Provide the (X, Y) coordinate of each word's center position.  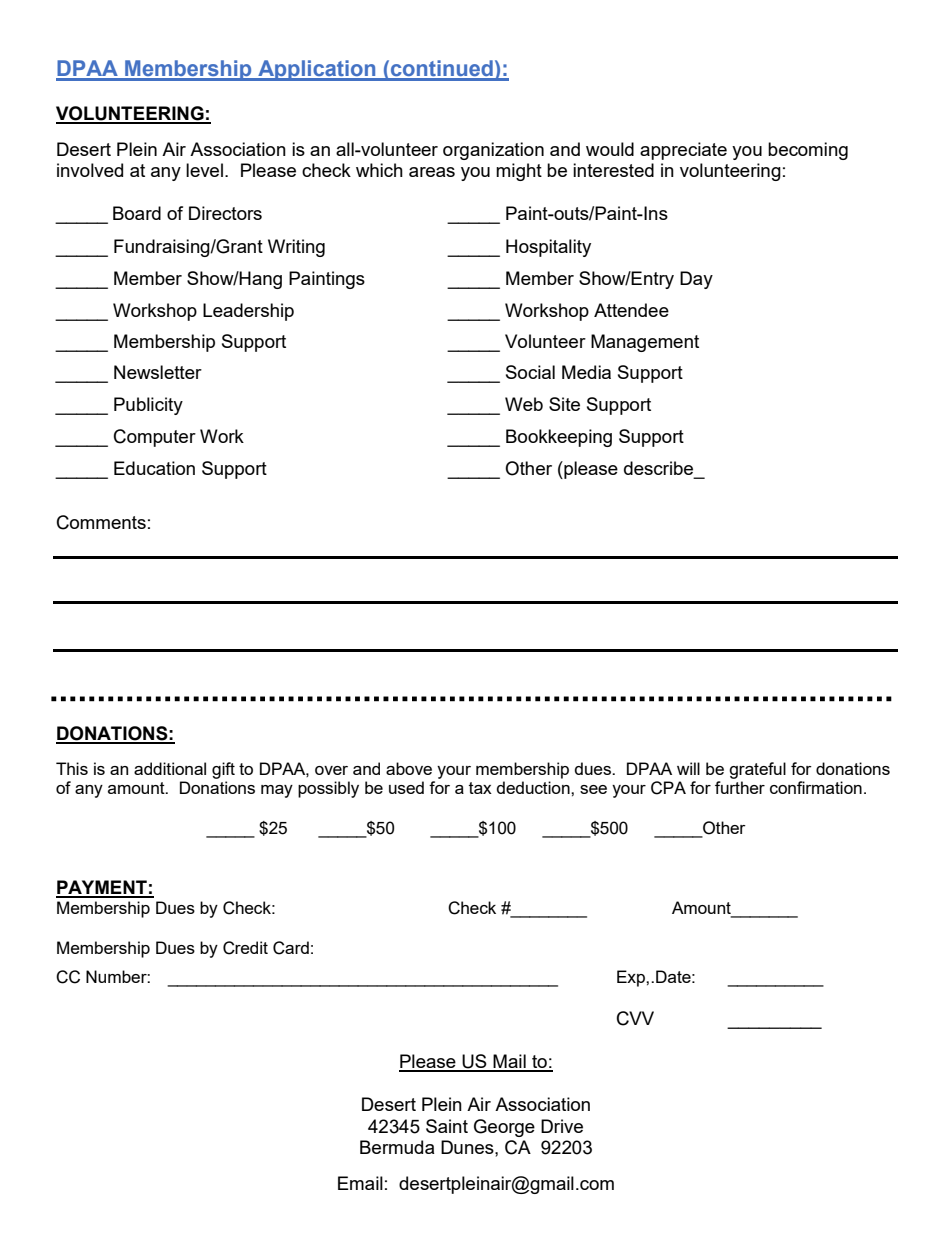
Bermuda (397, 1147)
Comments (101, 522)
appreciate (683, 151)
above (409, 768)
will (688, 768)
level (204, 170)
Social (530, 372)
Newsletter (158, 372)
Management (645, 343)
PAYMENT (102, 888)
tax (480, 788)
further (740, 787)
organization (493, 151)
